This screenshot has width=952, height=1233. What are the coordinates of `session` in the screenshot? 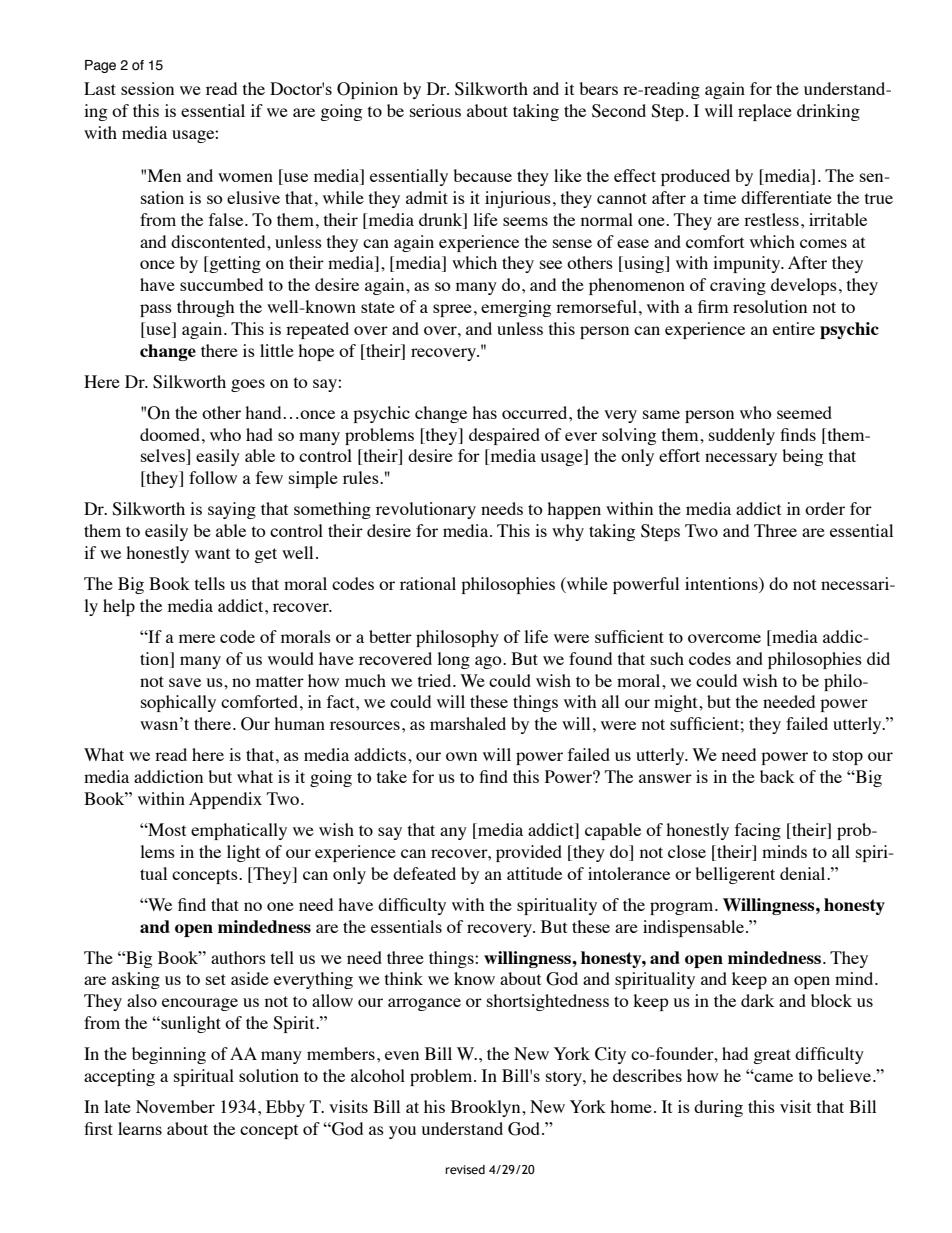 It's located at (147, 88).
